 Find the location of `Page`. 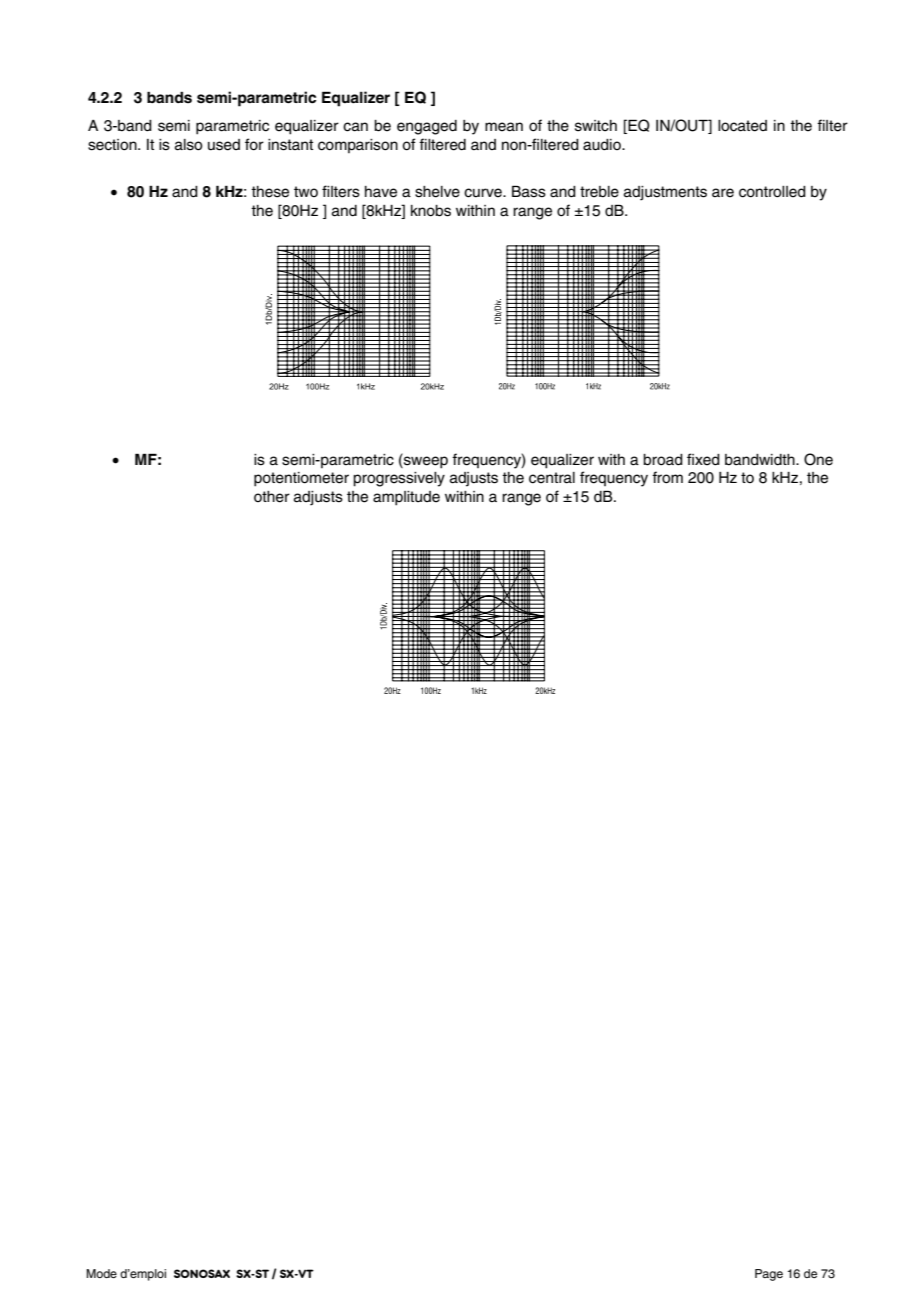

Page is located at coordinates (769, 1275).
